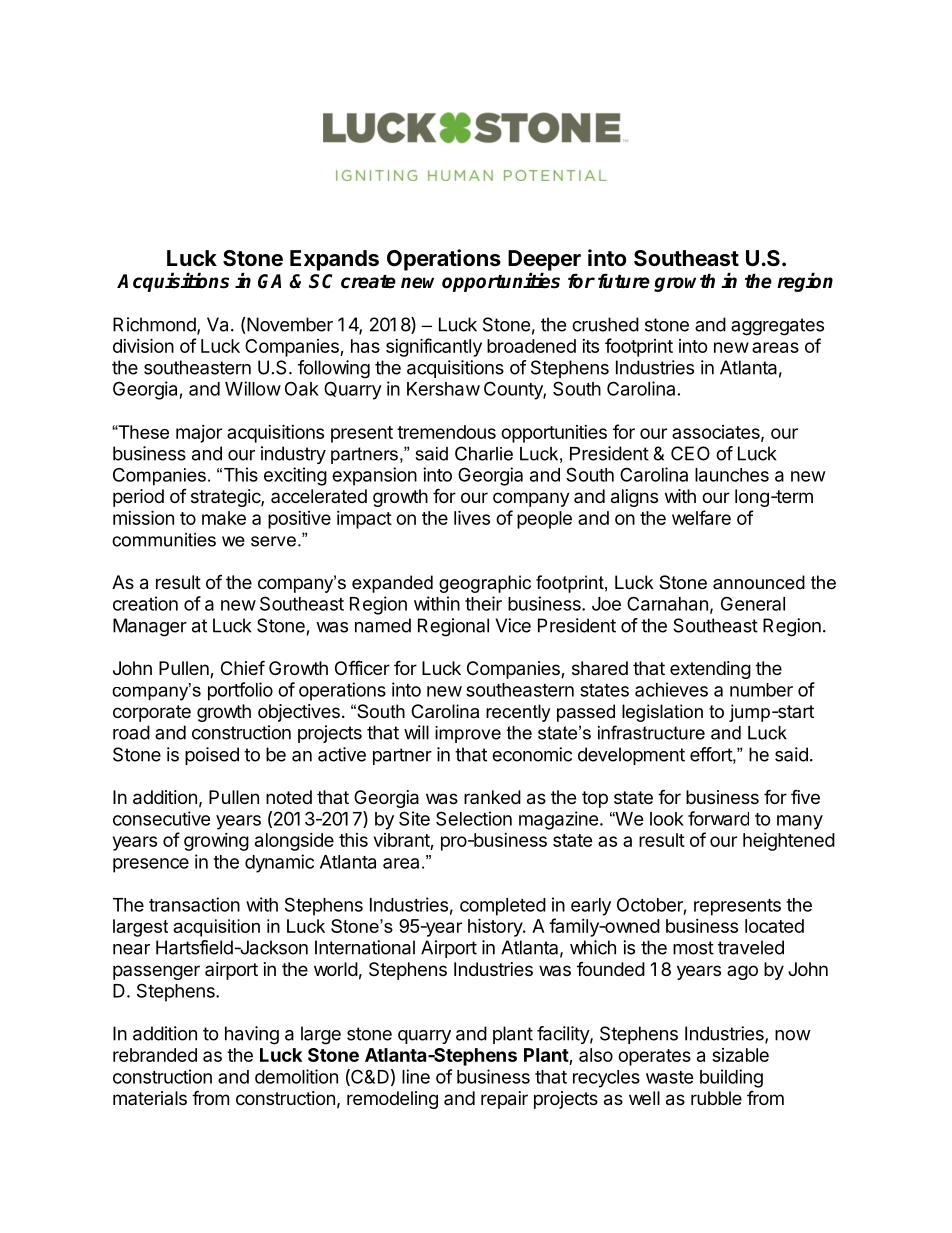 Image resolution: width=952 pixels, height=1233 pixels. Describe the element at coordinates (710, 670) in the screenshot. I see `extending` at that location.
